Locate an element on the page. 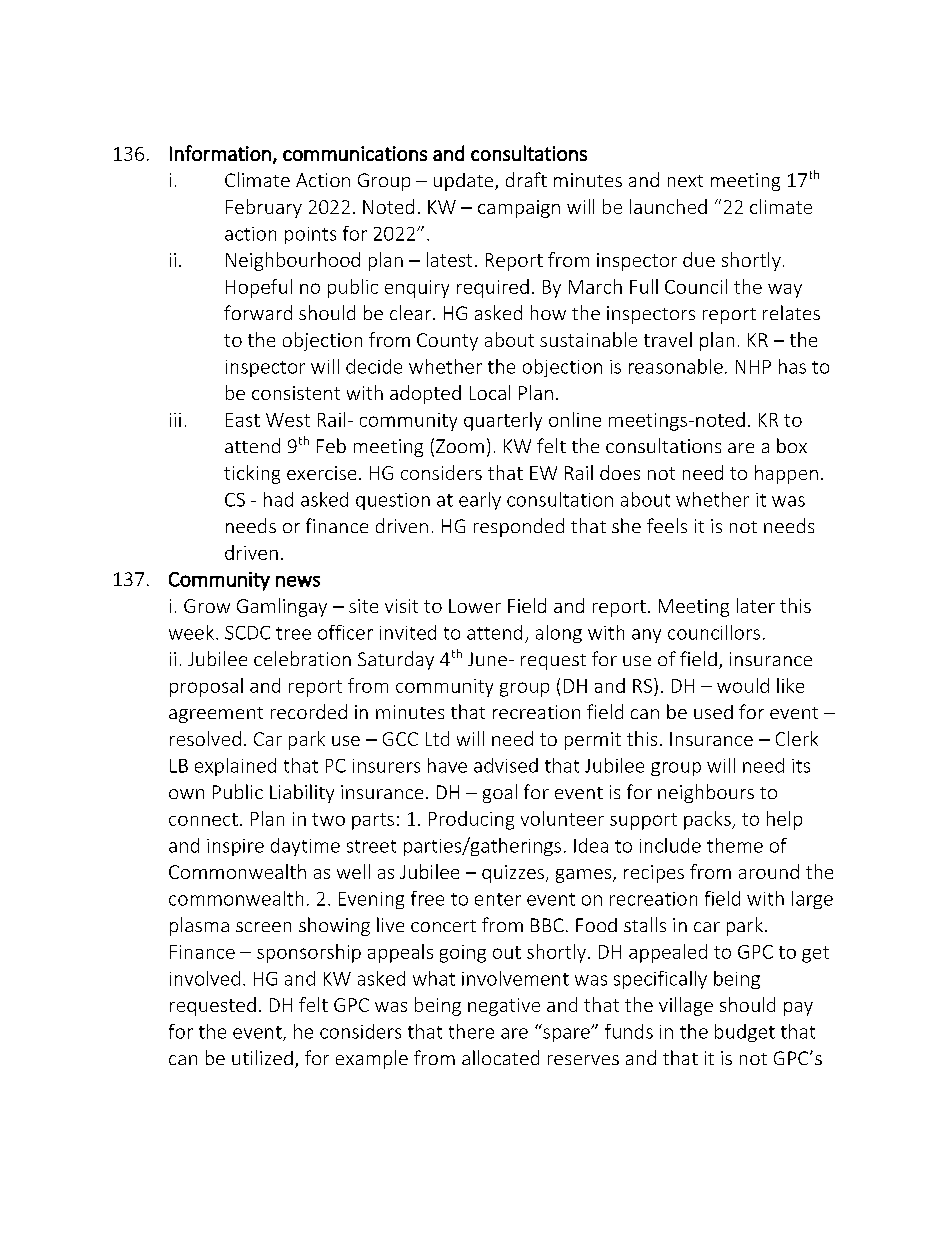 The image size is (952, 1233). quizzes is located at coordinates (513, 874).
